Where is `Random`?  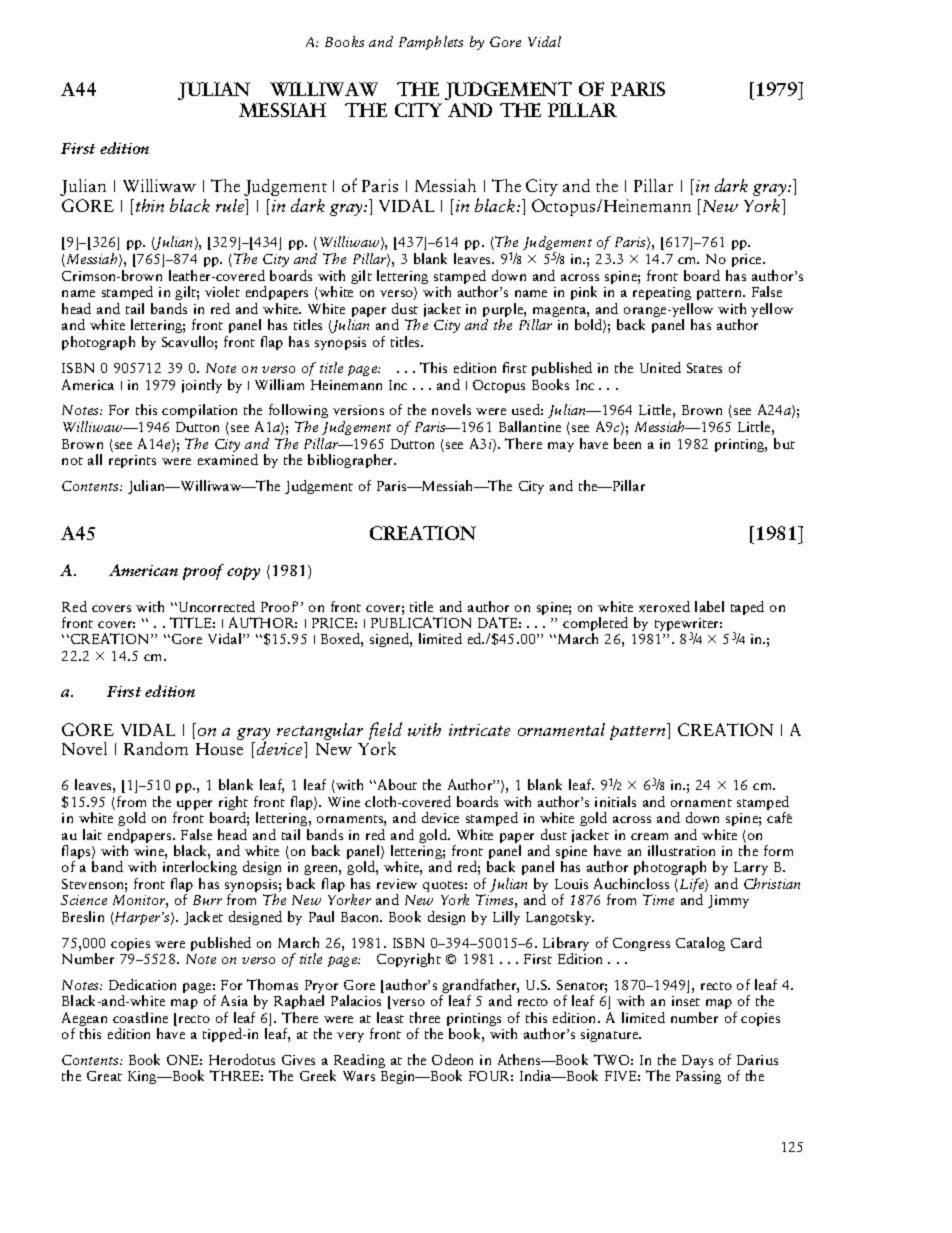 Random is located at coordinates (156, 748).
